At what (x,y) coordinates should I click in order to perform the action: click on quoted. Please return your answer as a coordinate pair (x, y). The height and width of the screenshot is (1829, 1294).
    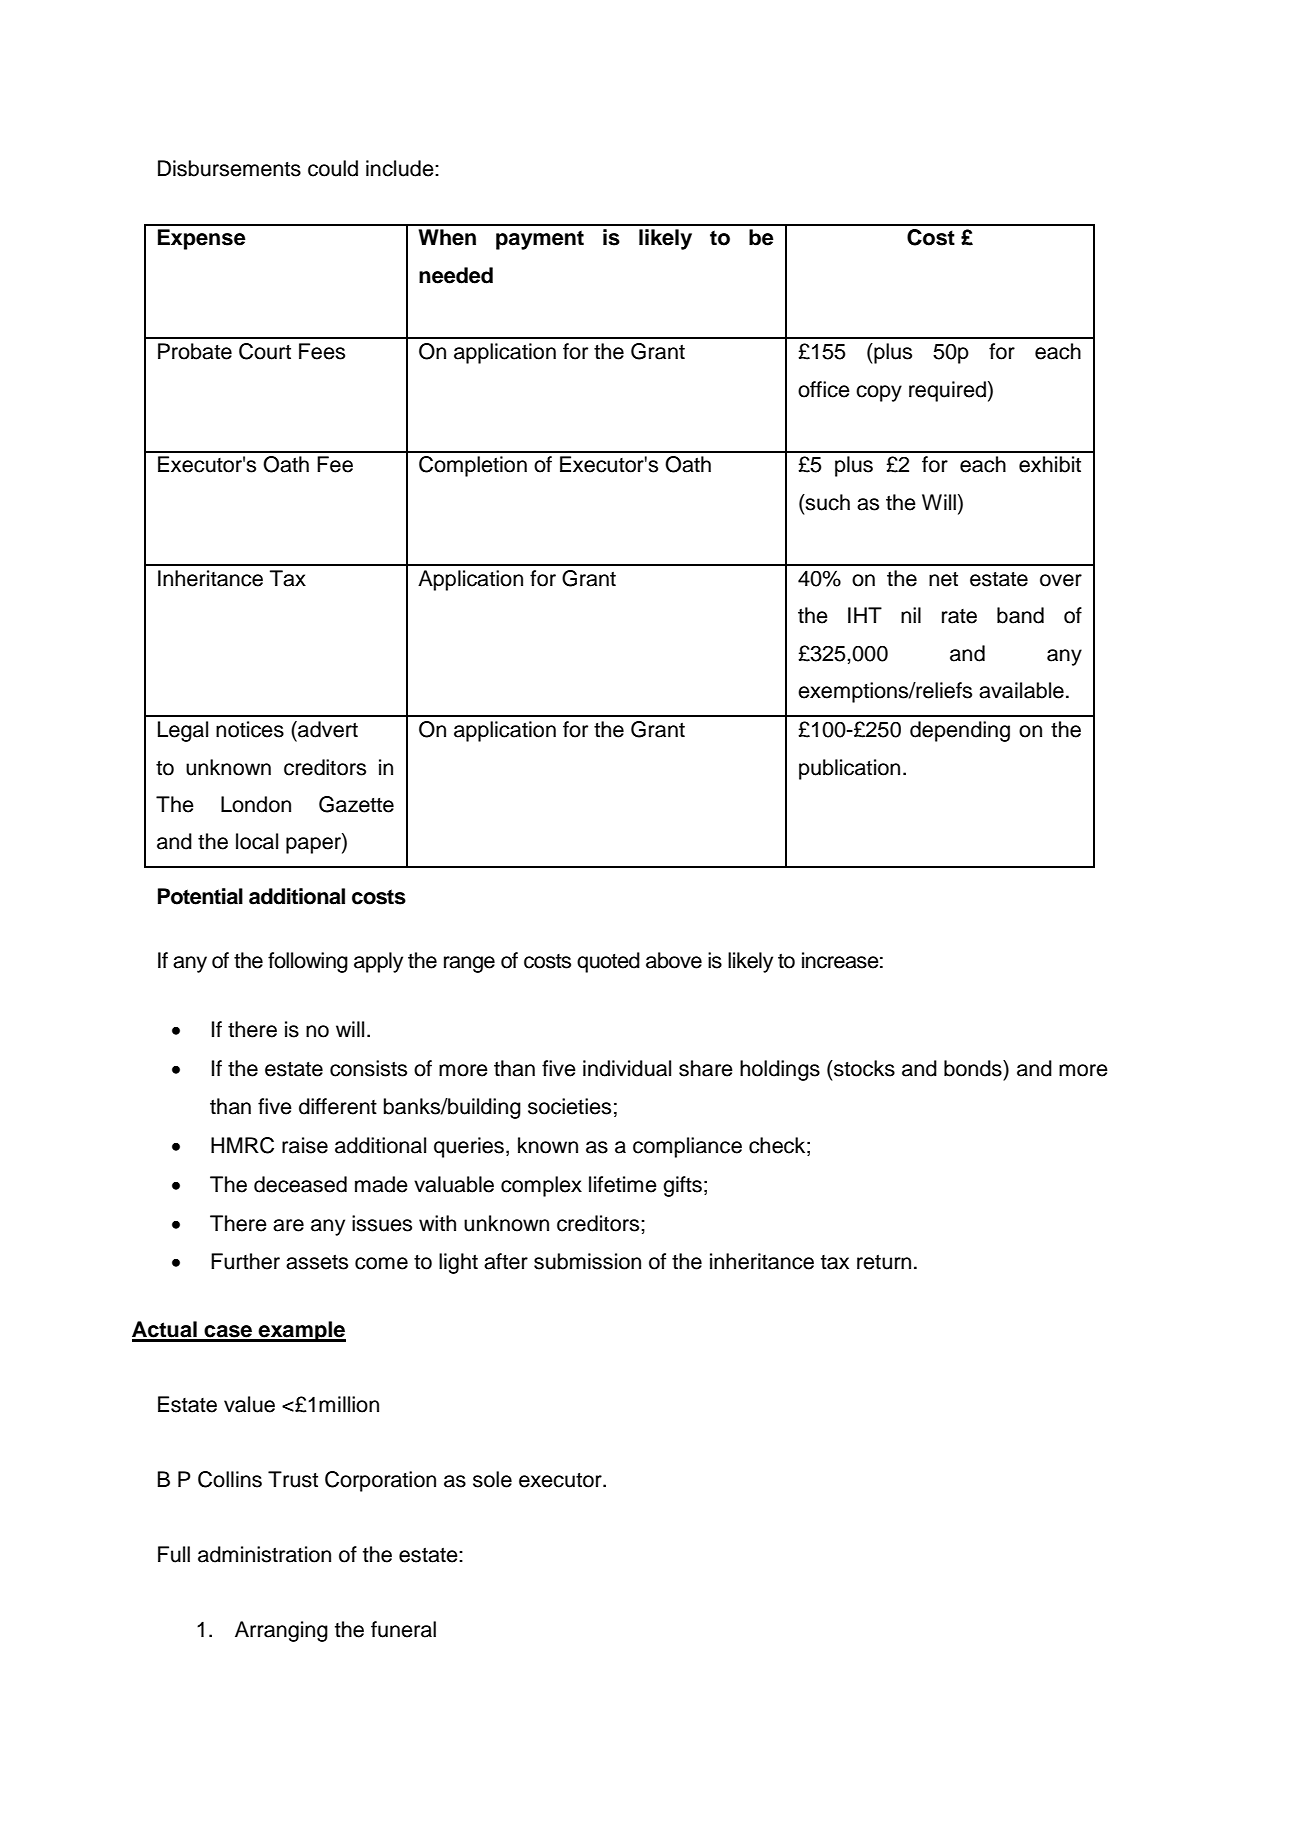
    Looking at the image, I should click on (608, 962).
